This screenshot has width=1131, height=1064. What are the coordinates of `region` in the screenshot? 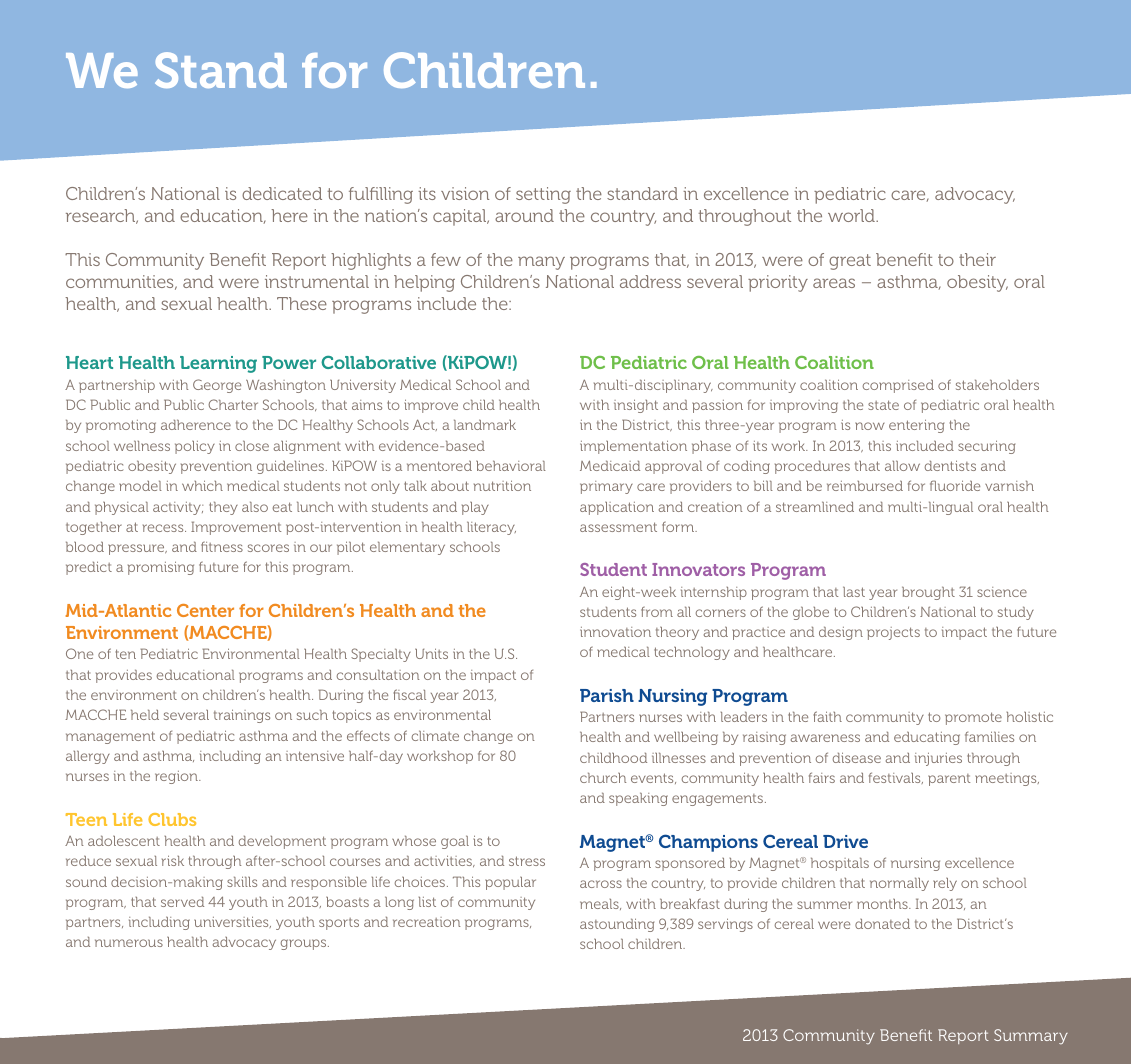 It's located at (177, 777).
